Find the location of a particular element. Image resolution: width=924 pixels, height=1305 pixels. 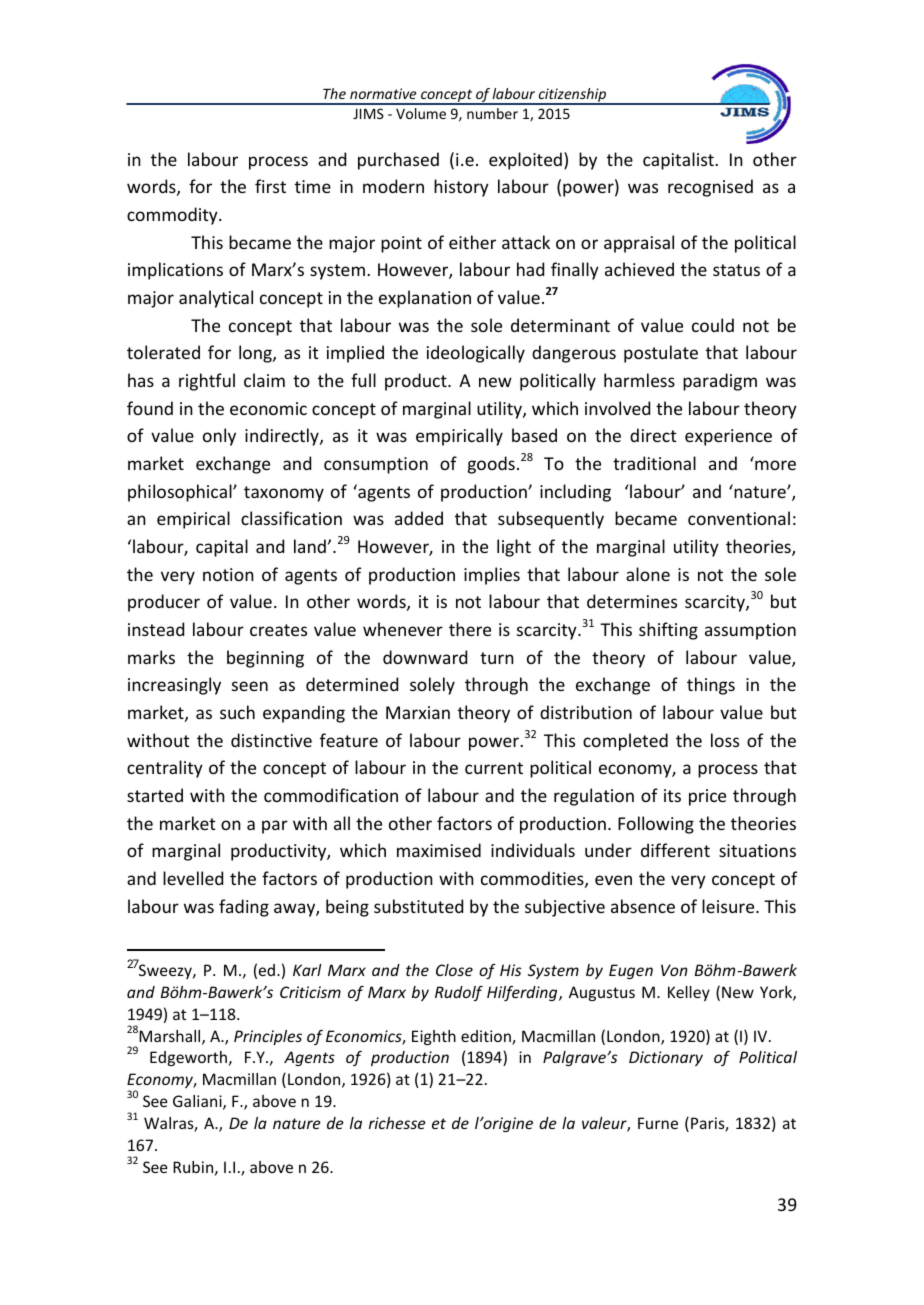

first is located at coordinates (270, 186).
